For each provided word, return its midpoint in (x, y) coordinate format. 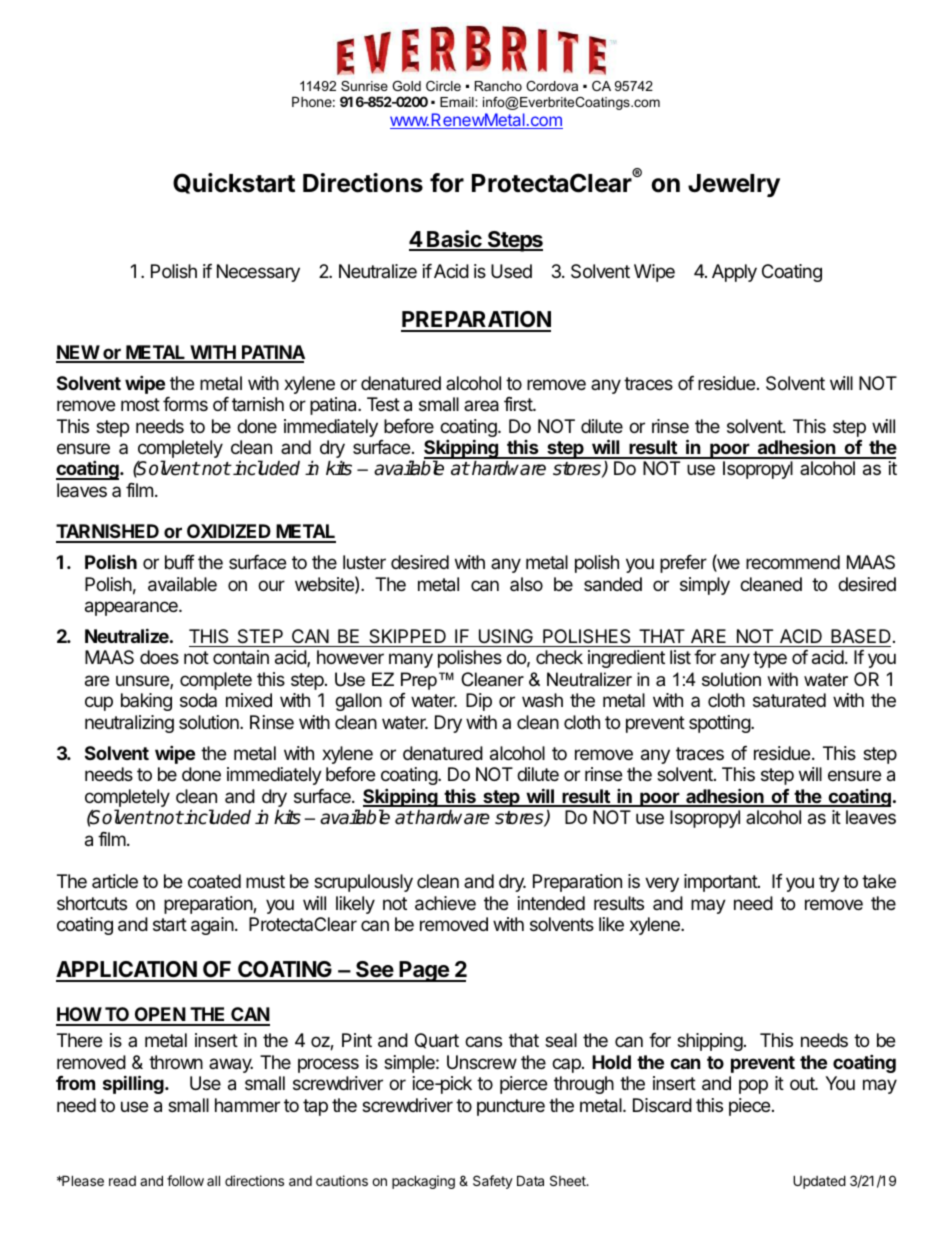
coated (214, 881)
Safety (493, 1182)
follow (185, 1180)
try (829, 883)
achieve (445, 903)
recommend (793, 562)
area (481, 406)
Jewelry (734, 185)
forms (185, 404)
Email (458, 102)
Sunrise (364, 86)
